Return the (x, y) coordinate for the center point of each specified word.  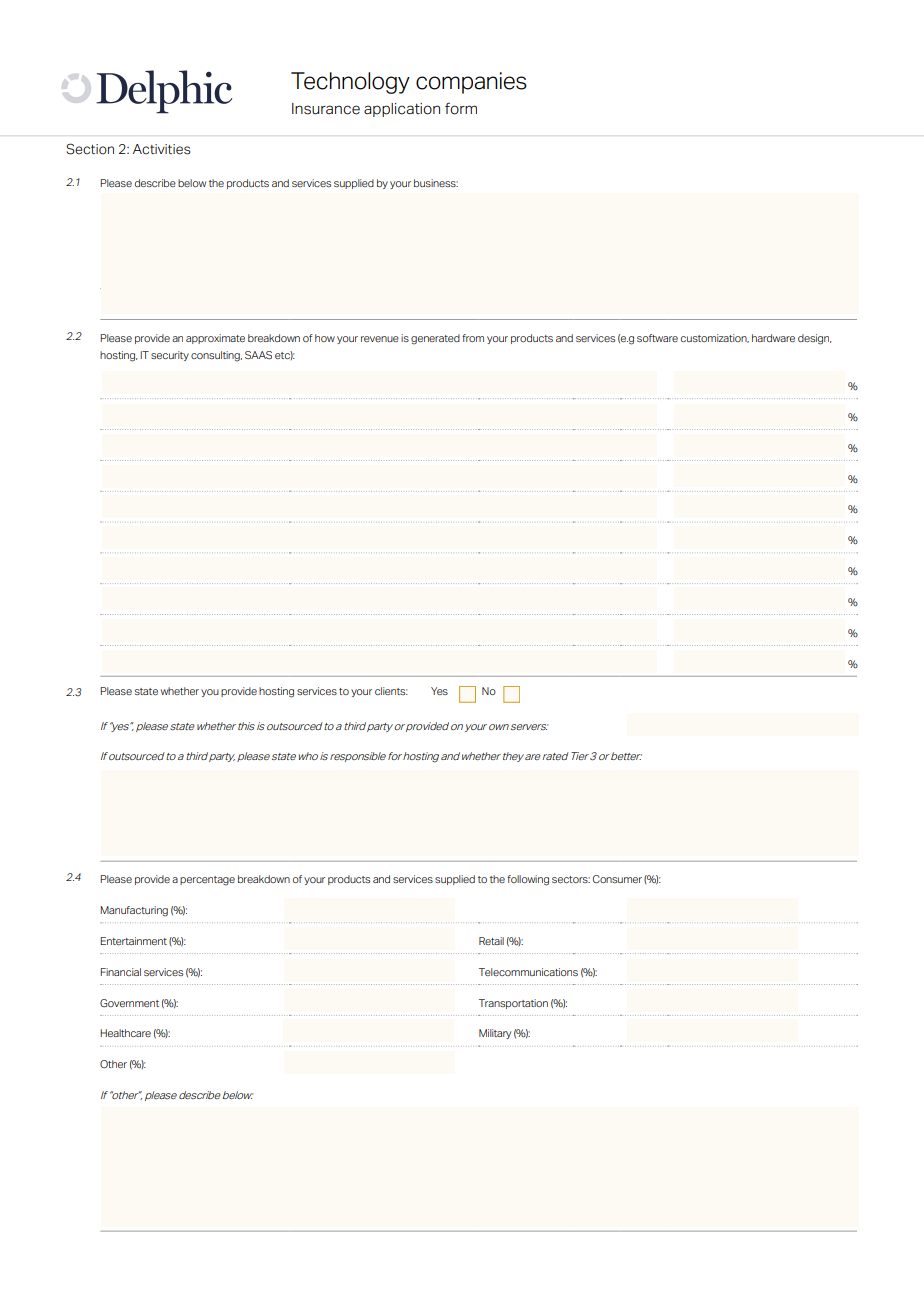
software (657, 338)
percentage (207, 881)
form (461, 109)
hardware (773, 338)
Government (129, 1003)
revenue (380, 339)
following (528, 880)
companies (471, 83)
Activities (162, 149)
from (473, 338)
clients (391, 691)
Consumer (617, 879)
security (170, 356)
